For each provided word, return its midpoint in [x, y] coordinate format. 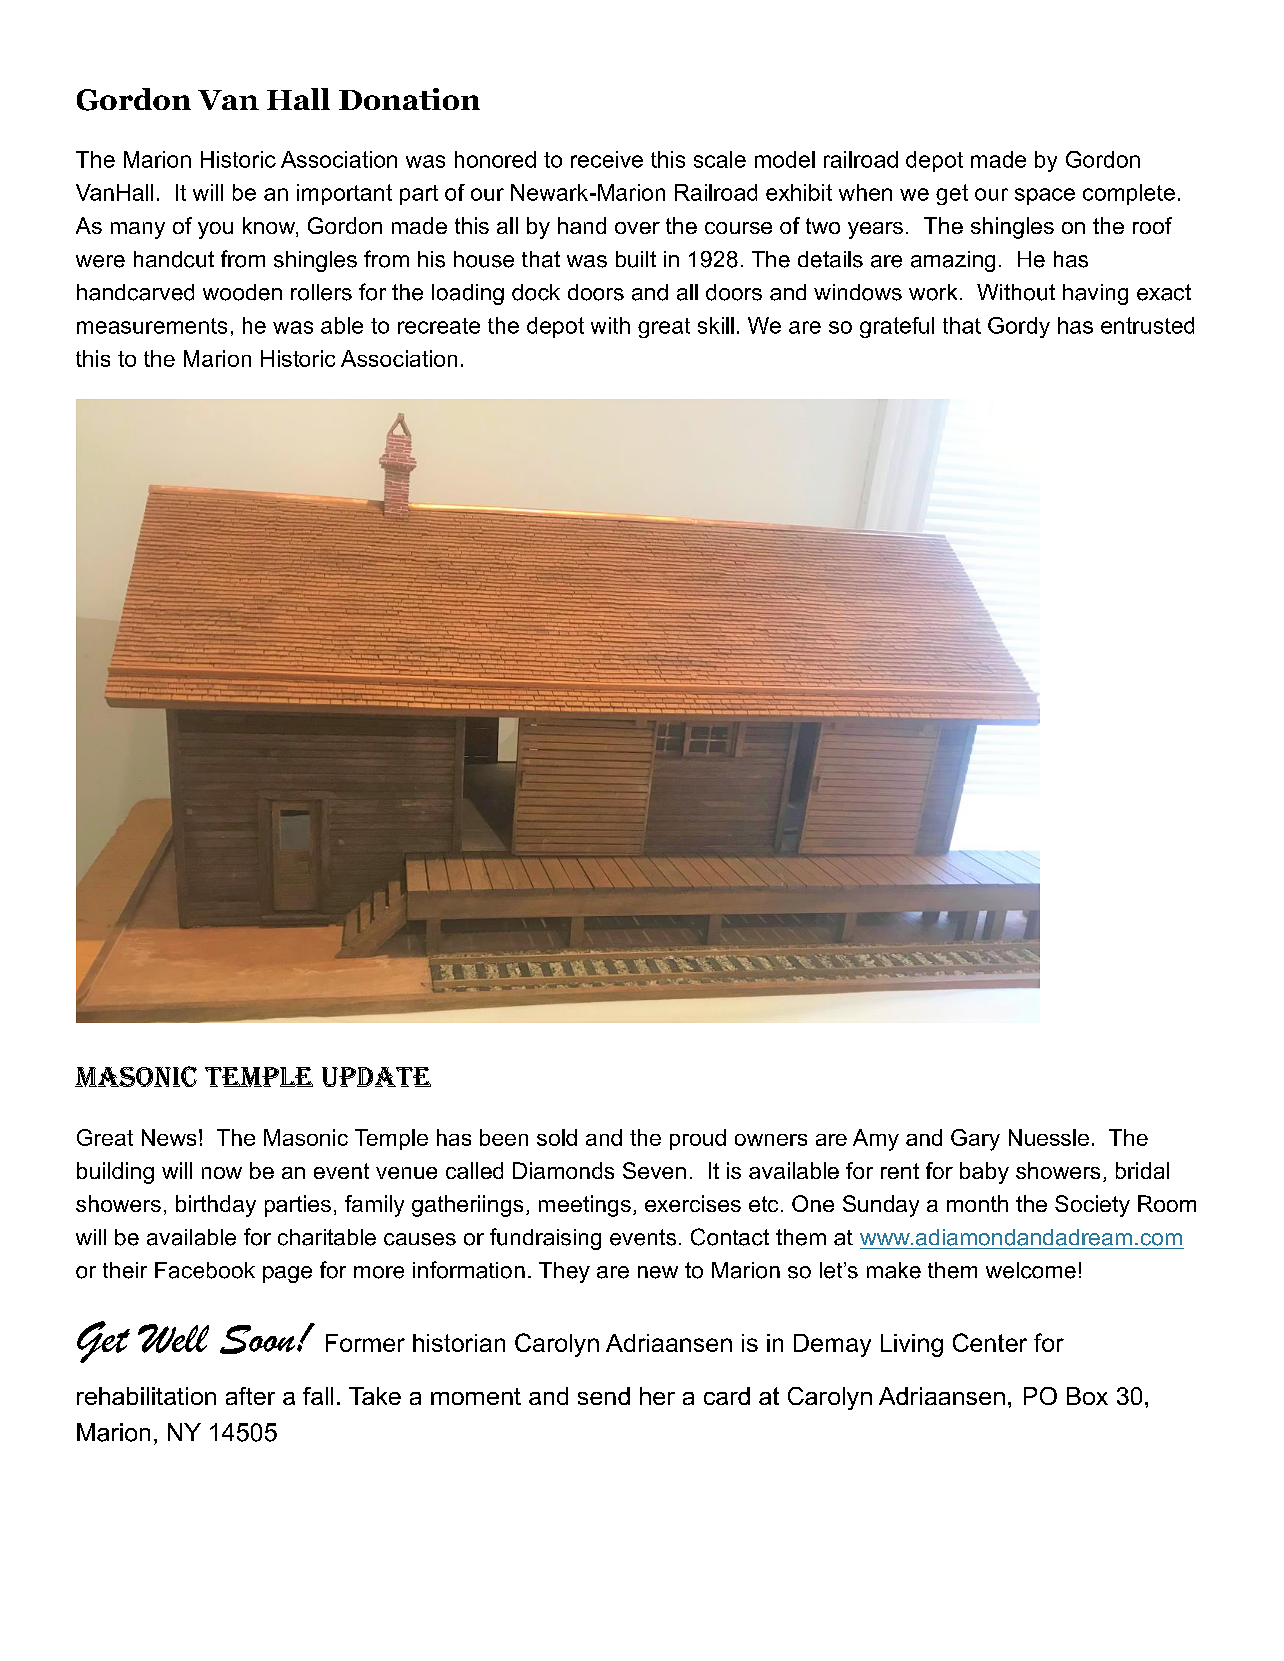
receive [607, 159]
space [1045, 196]
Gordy [1019, 327]
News [169, 1137]
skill [716, 325]
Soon [259, 1339]
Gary [975, 1140]
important [344, 194]
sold [557, 1137]
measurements [152, 326]
